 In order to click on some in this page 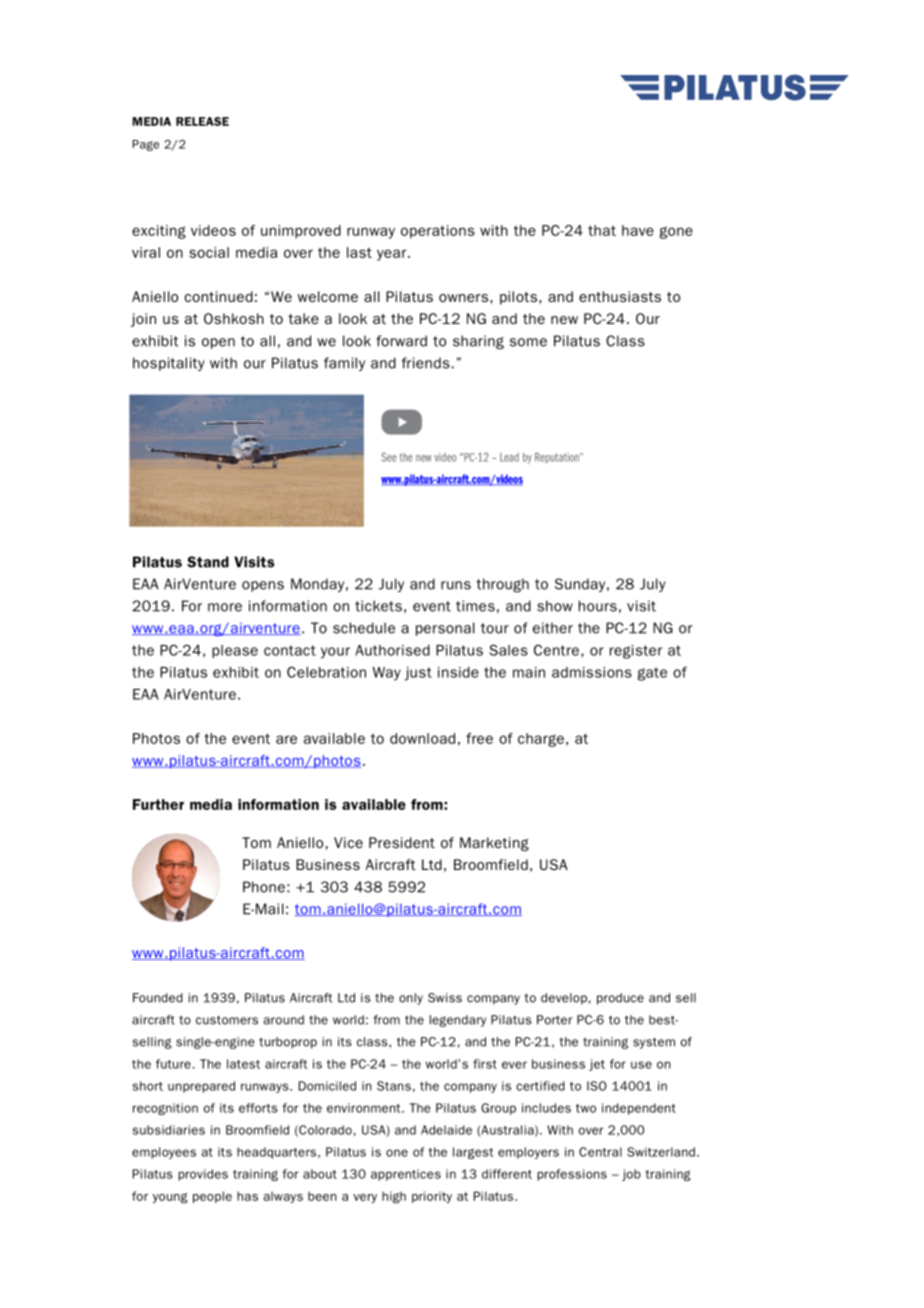, I will do `click(528, 342)`.
